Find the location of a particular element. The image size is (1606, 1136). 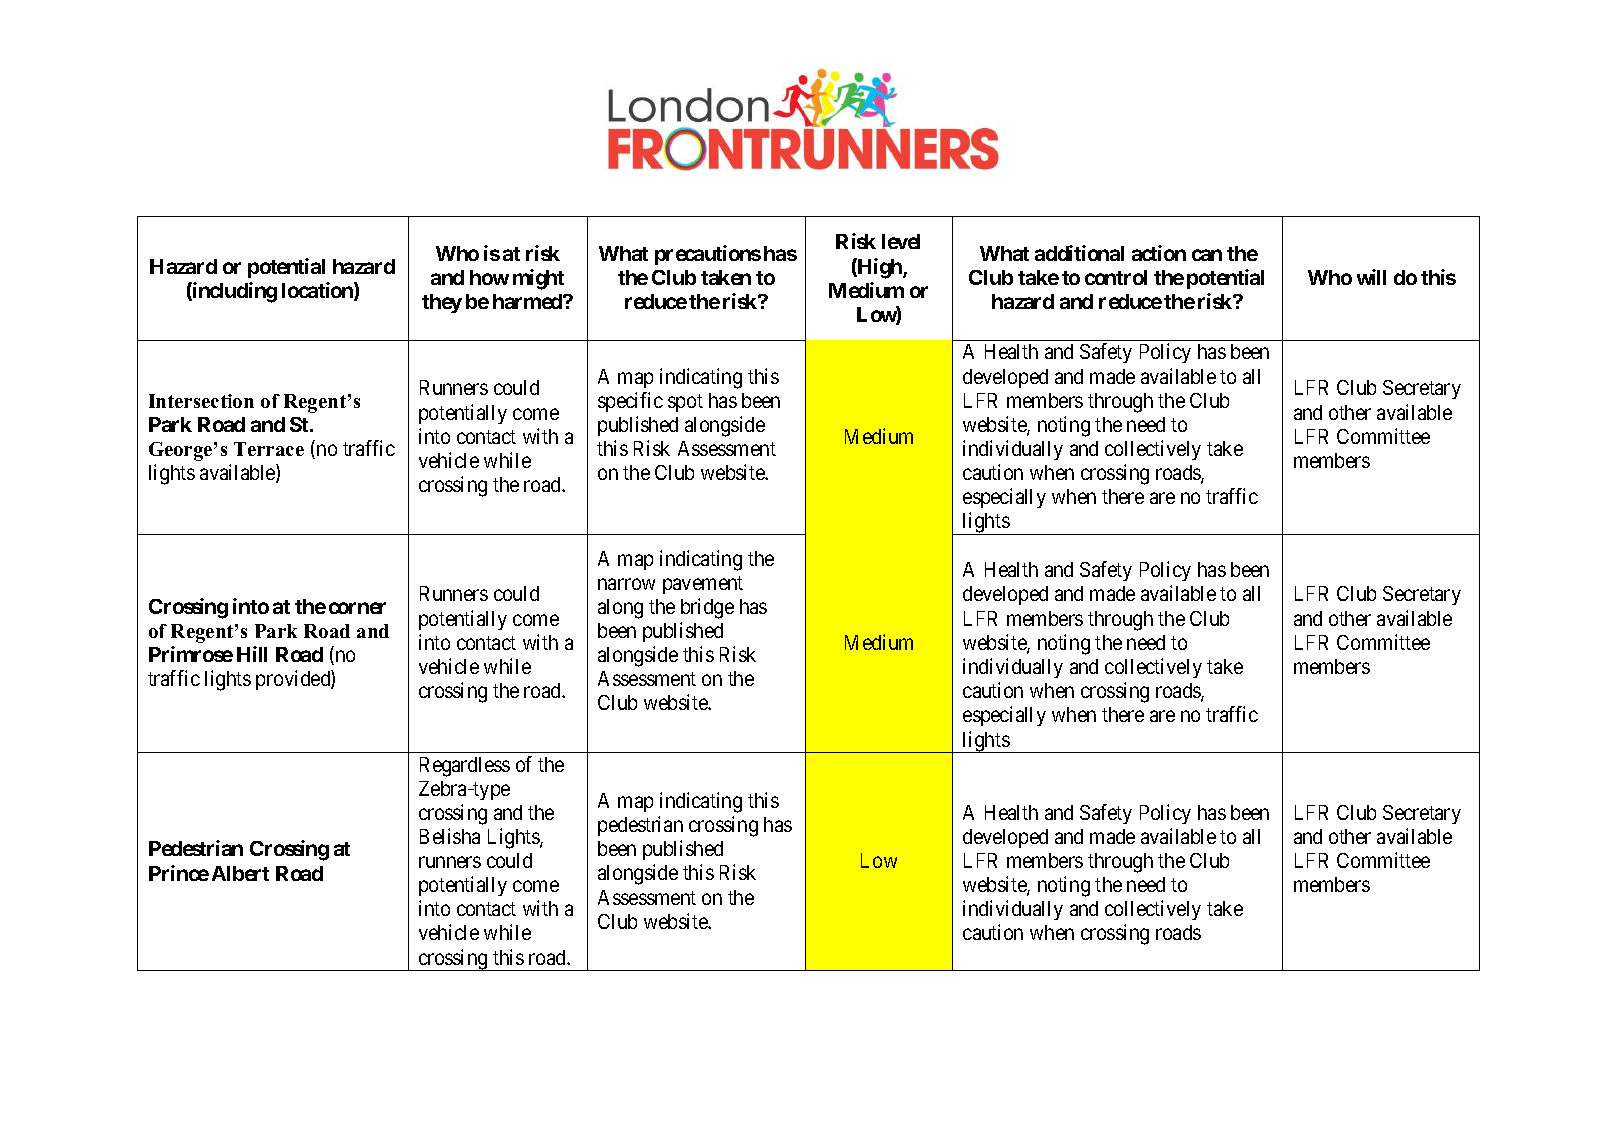

Albert is located at coordinates (240, 873).
